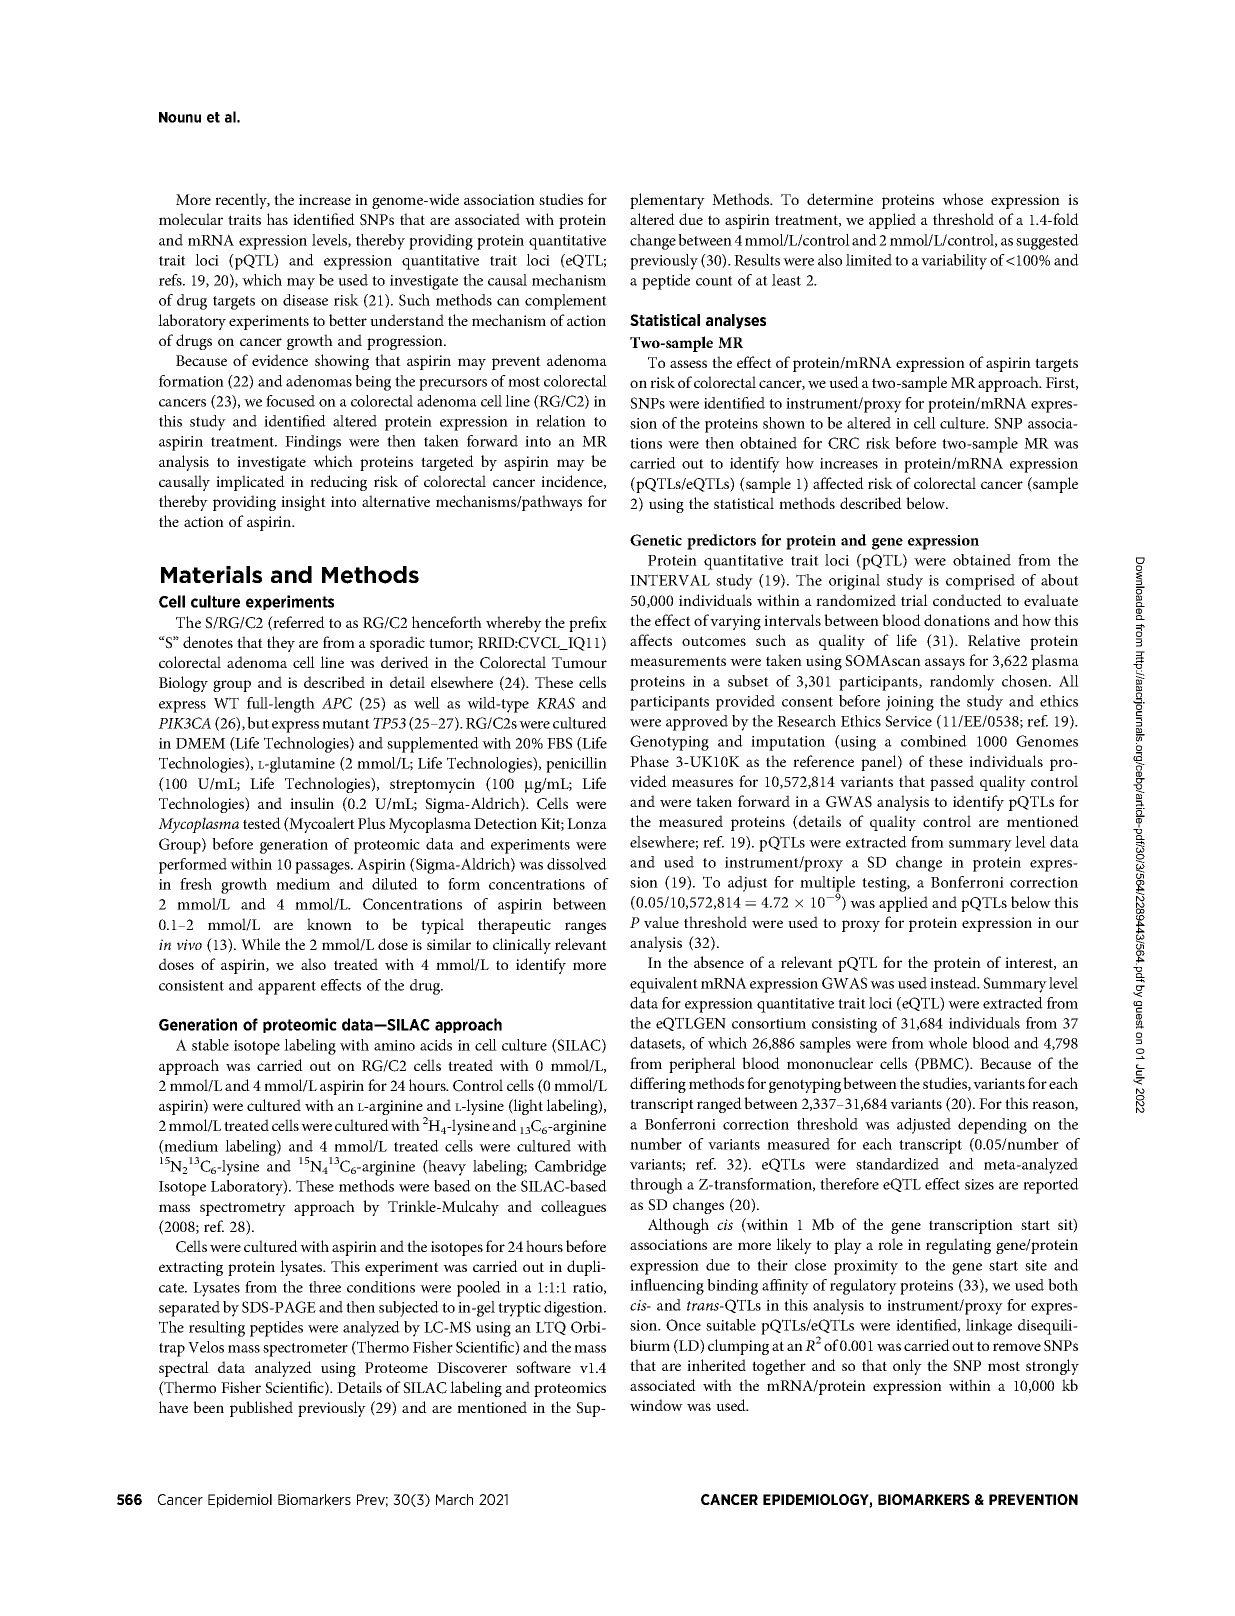 The image size is (1235, 1616). Describe the element at coordinates (210, 1045) in the screenshot. I see `stable` at that location.
